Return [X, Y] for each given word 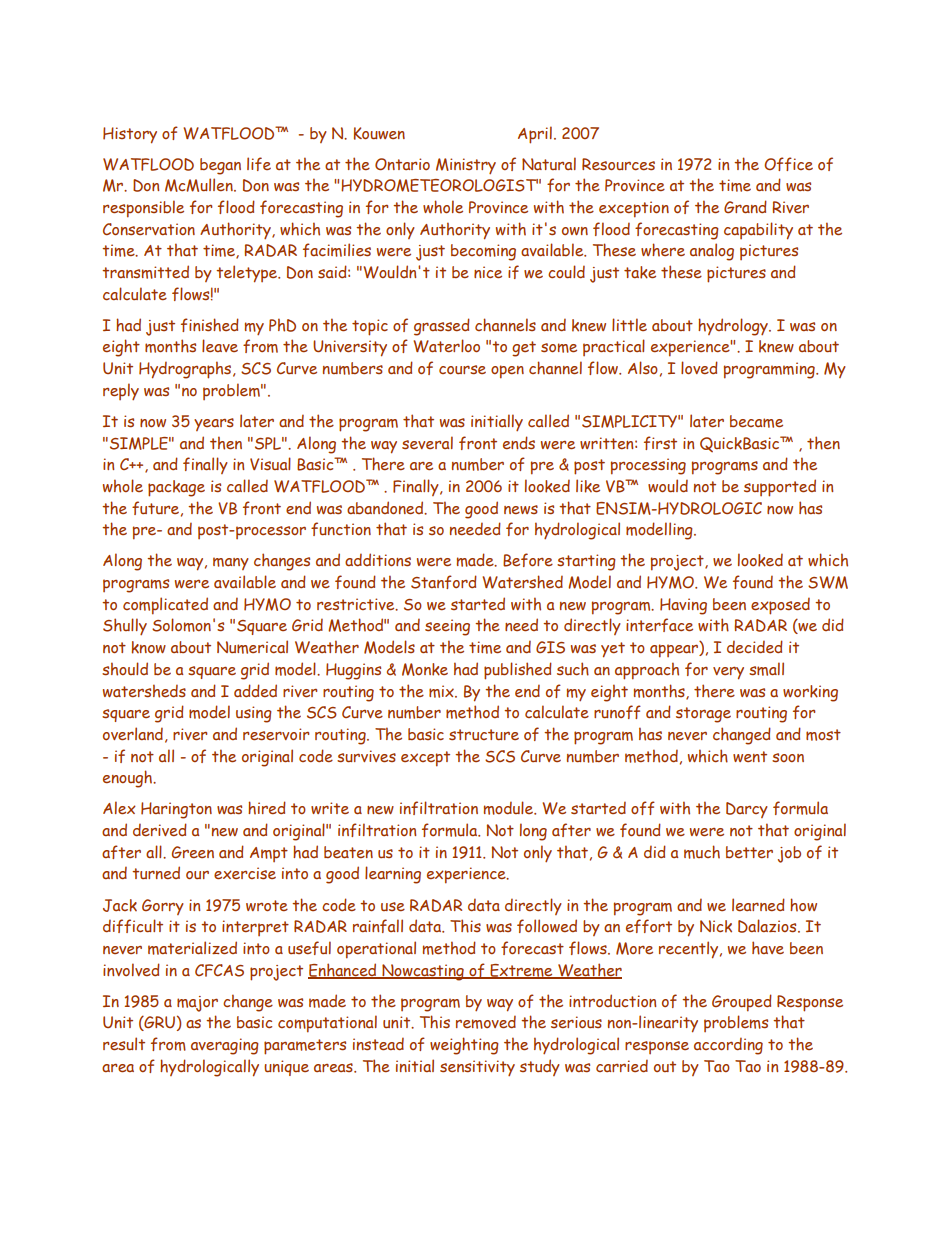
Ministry [466, 166]
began [220, 166]
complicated [165, 606]
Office [788, 164]
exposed [780, 606]
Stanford [444, 582]
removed [486, 1022]
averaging [225, 1046]
